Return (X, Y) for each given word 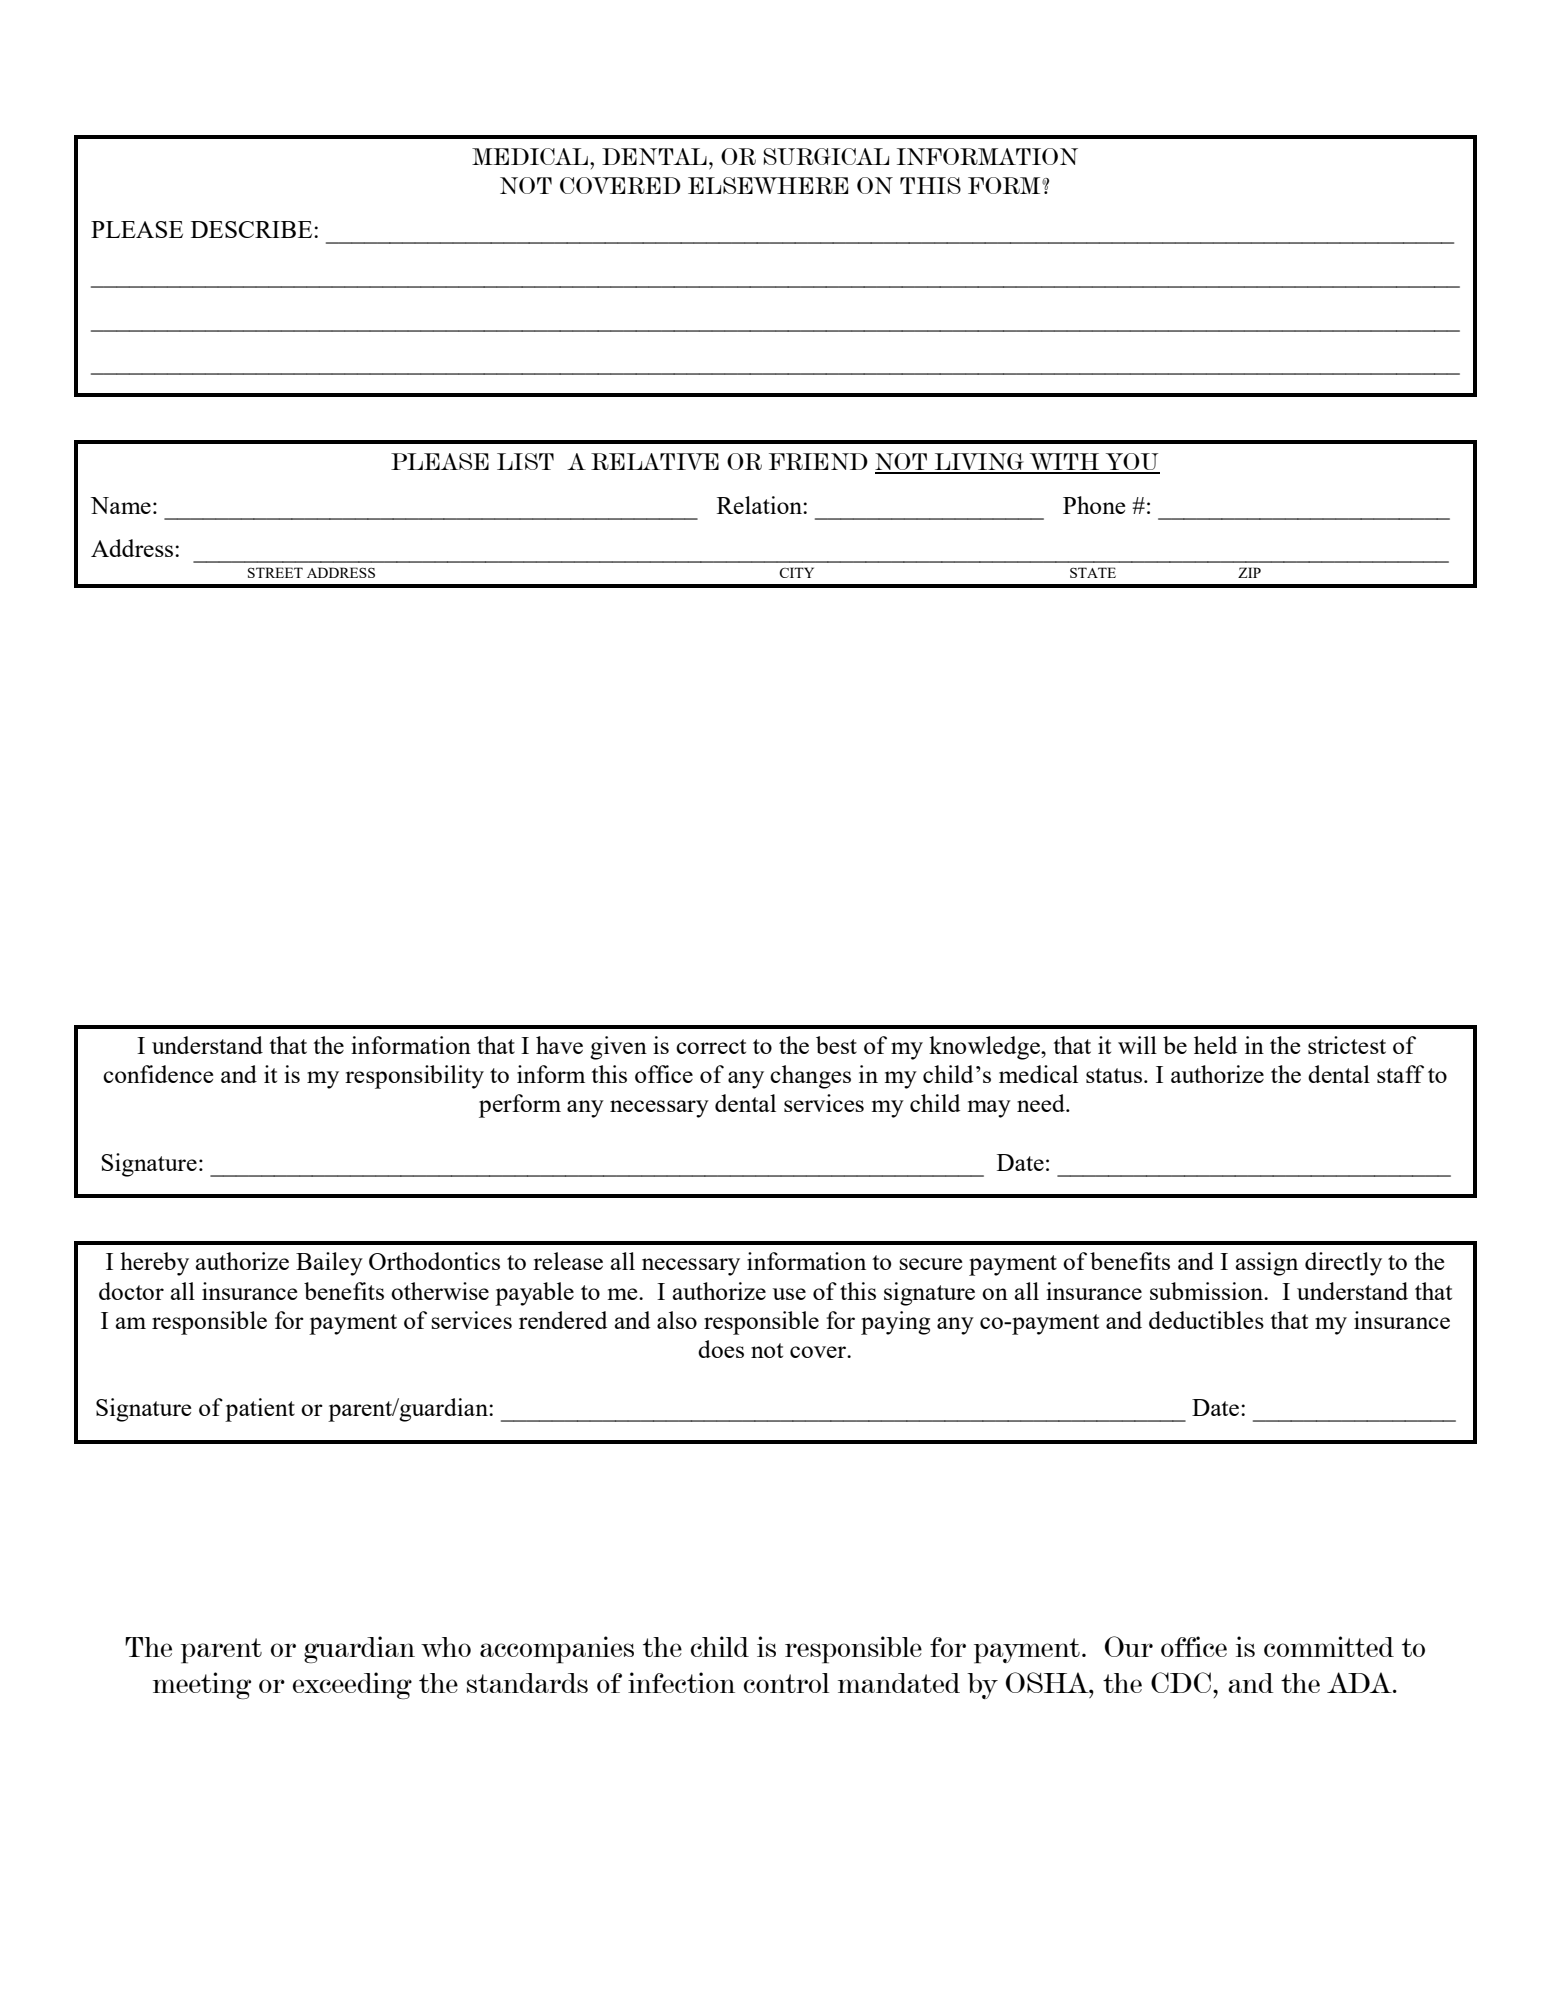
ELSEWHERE (768, 185)
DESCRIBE (253, 229)
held (1215, 1045)
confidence (158, 1074)
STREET (275, 572)
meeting (202, 1685)
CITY (796, 572)
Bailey (329, 1264)
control (786, 1683)
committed (1329, 1646)
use (789, 1294)
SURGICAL (826, 156)
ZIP (1249, 572)
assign (1267, 1264)
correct (711, 1046)
